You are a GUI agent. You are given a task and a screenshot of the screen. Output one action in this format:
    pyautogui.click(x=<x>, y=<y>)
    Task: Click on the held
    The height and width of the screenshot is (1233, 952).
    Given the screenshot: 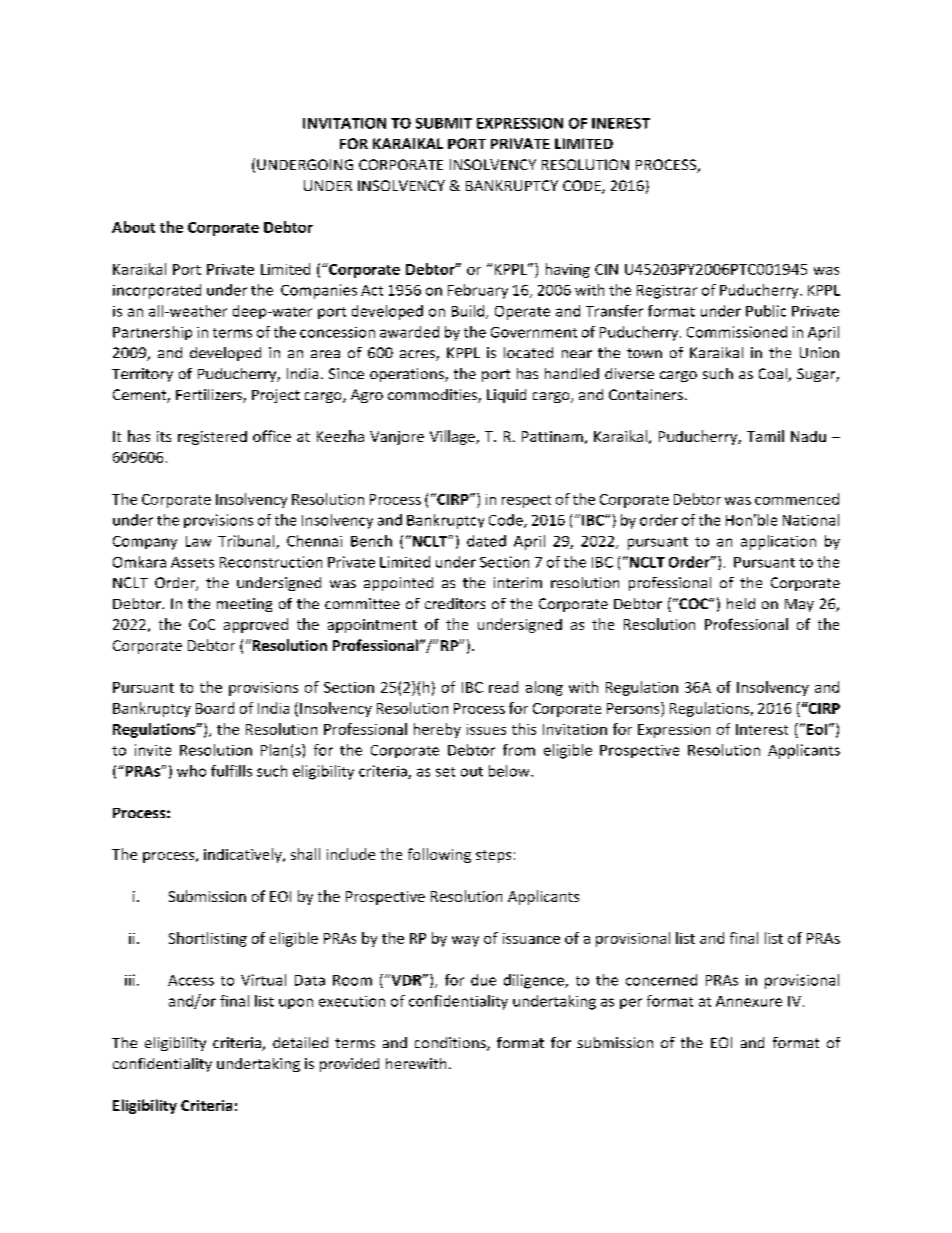 What is the action you would take?
    pyautogui.click(x=741, y=603)
